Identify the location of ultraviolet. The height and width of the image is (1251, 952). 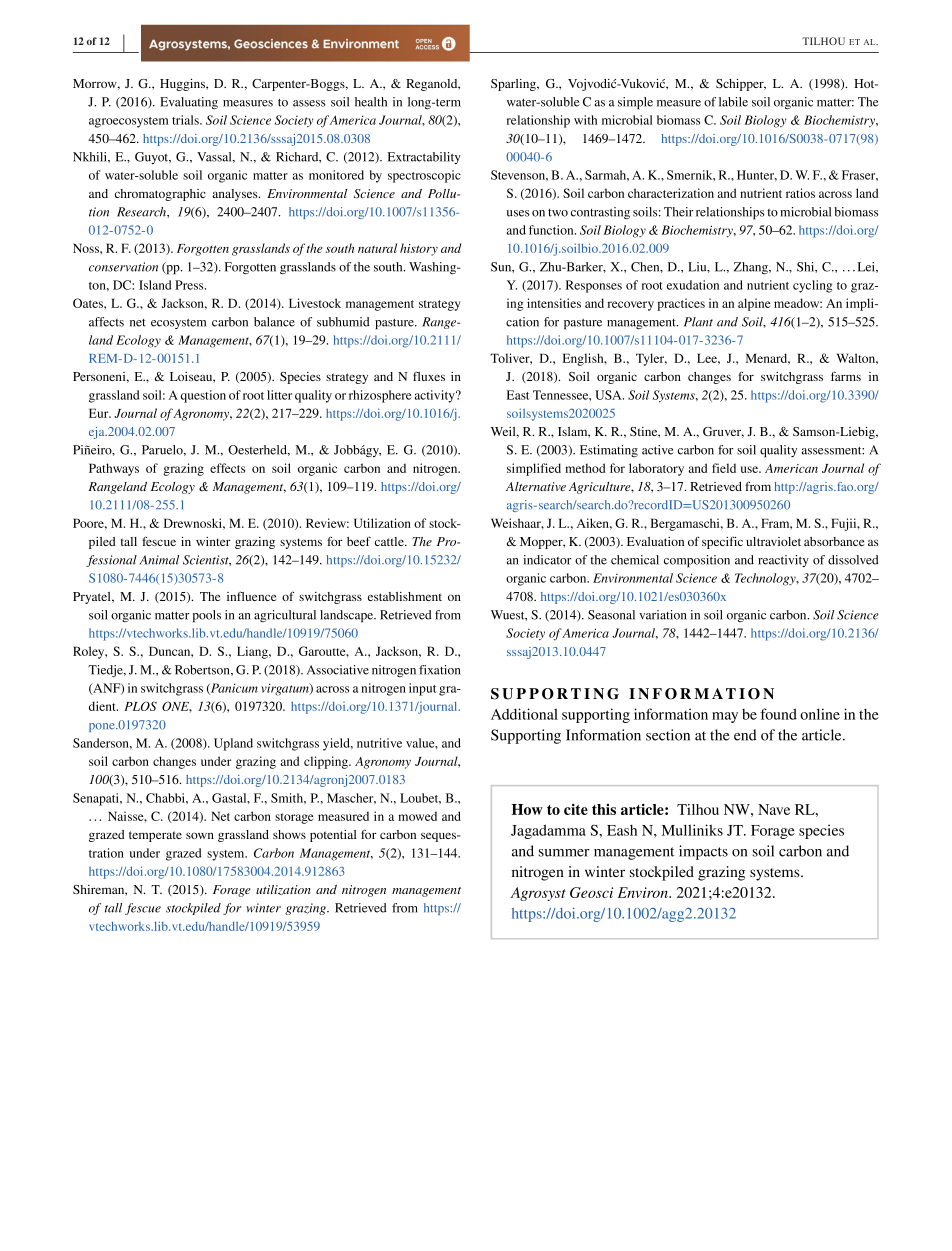
(773, 541).
